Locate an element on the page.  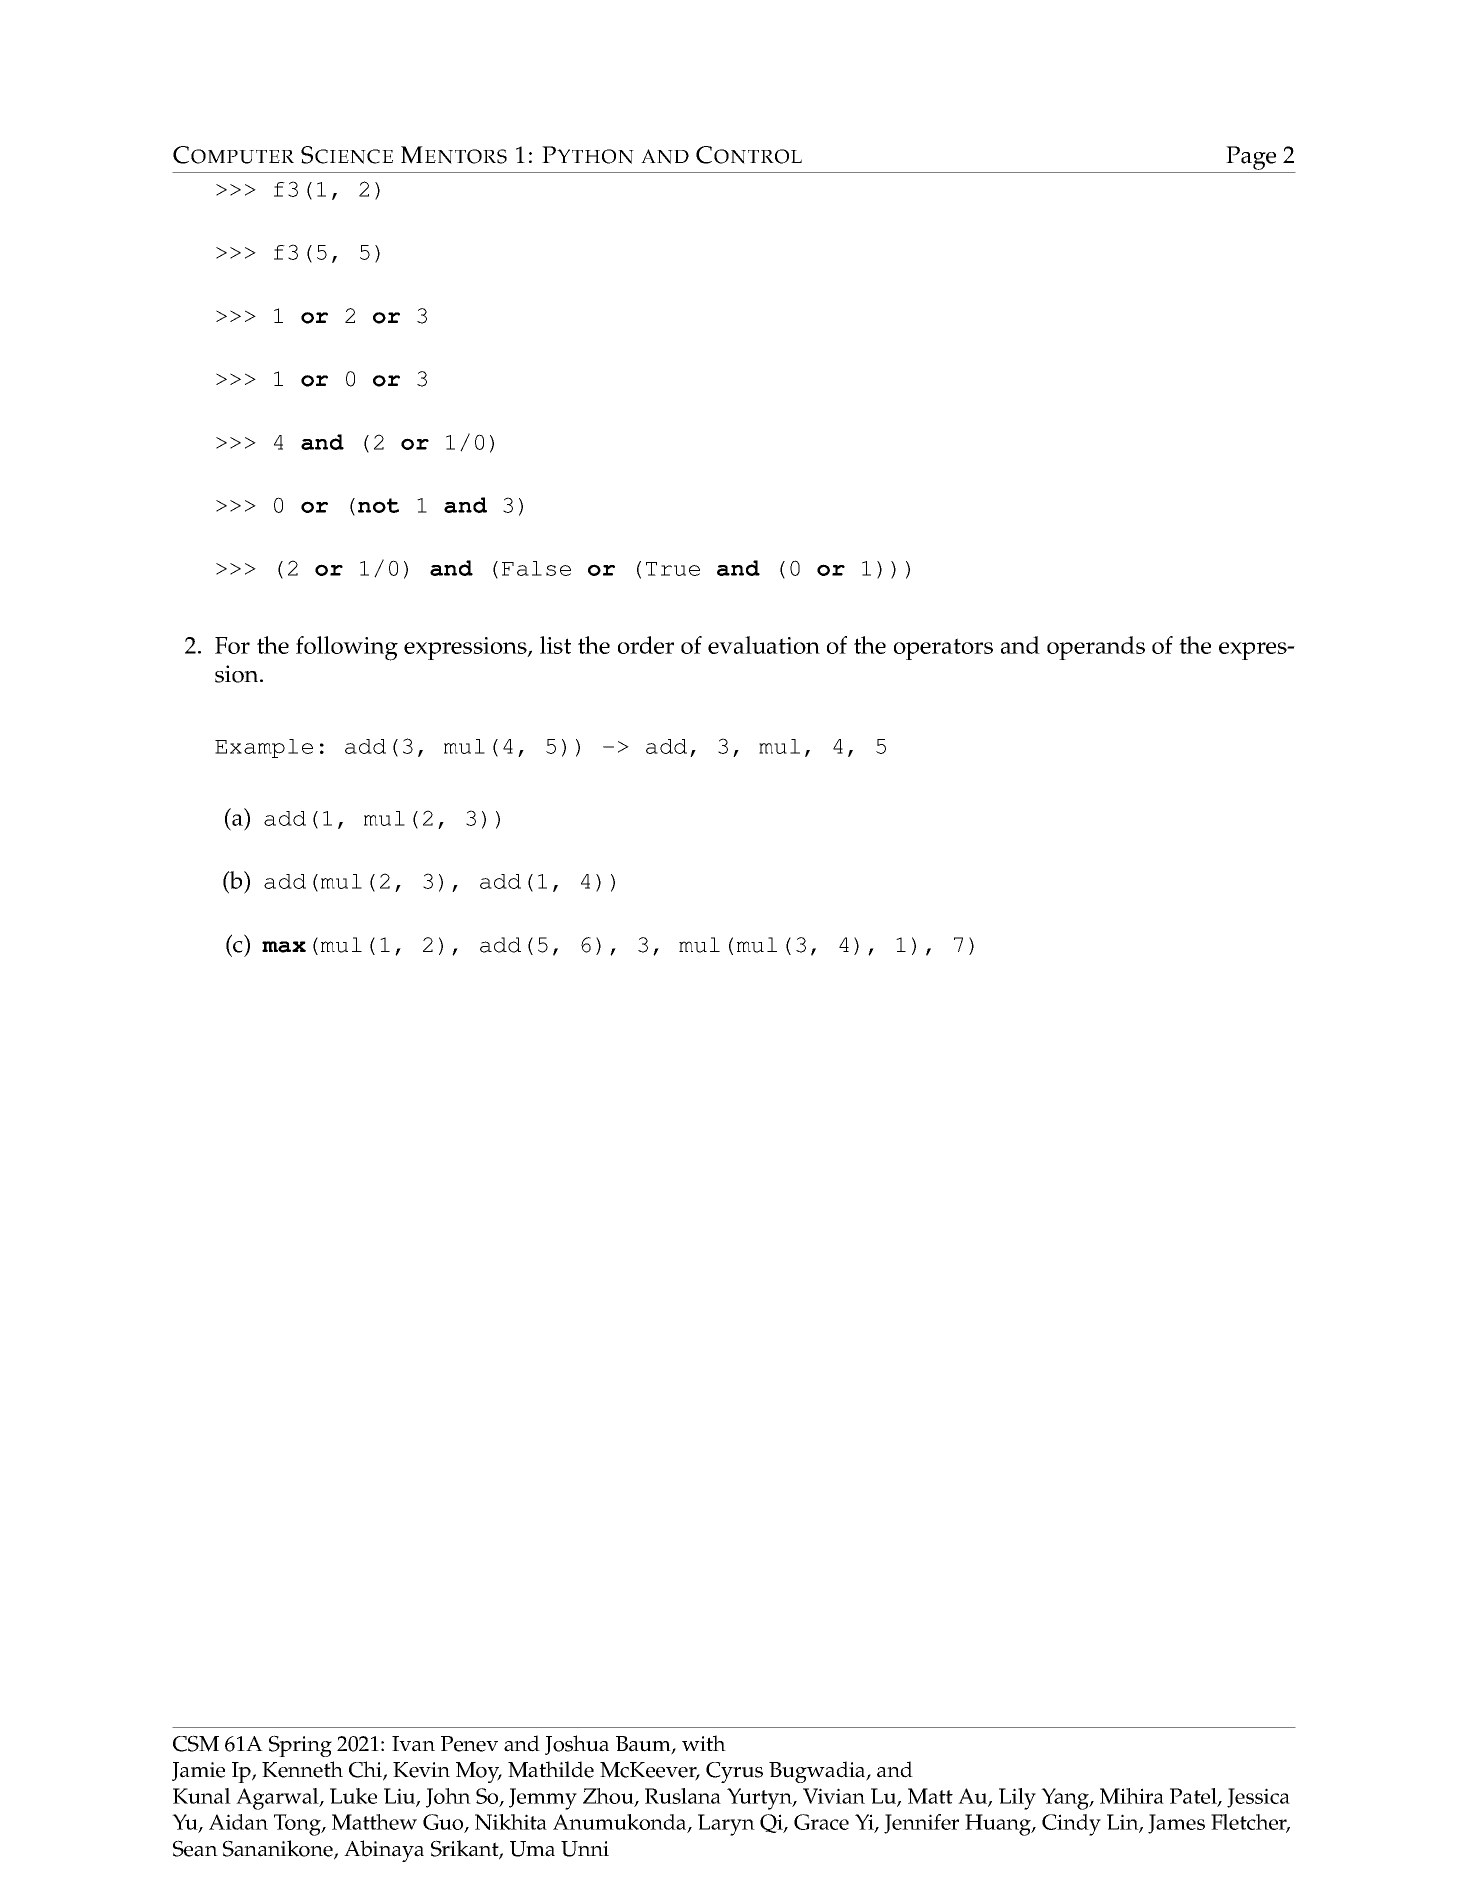
operators is located at coordinates (943, 649).
